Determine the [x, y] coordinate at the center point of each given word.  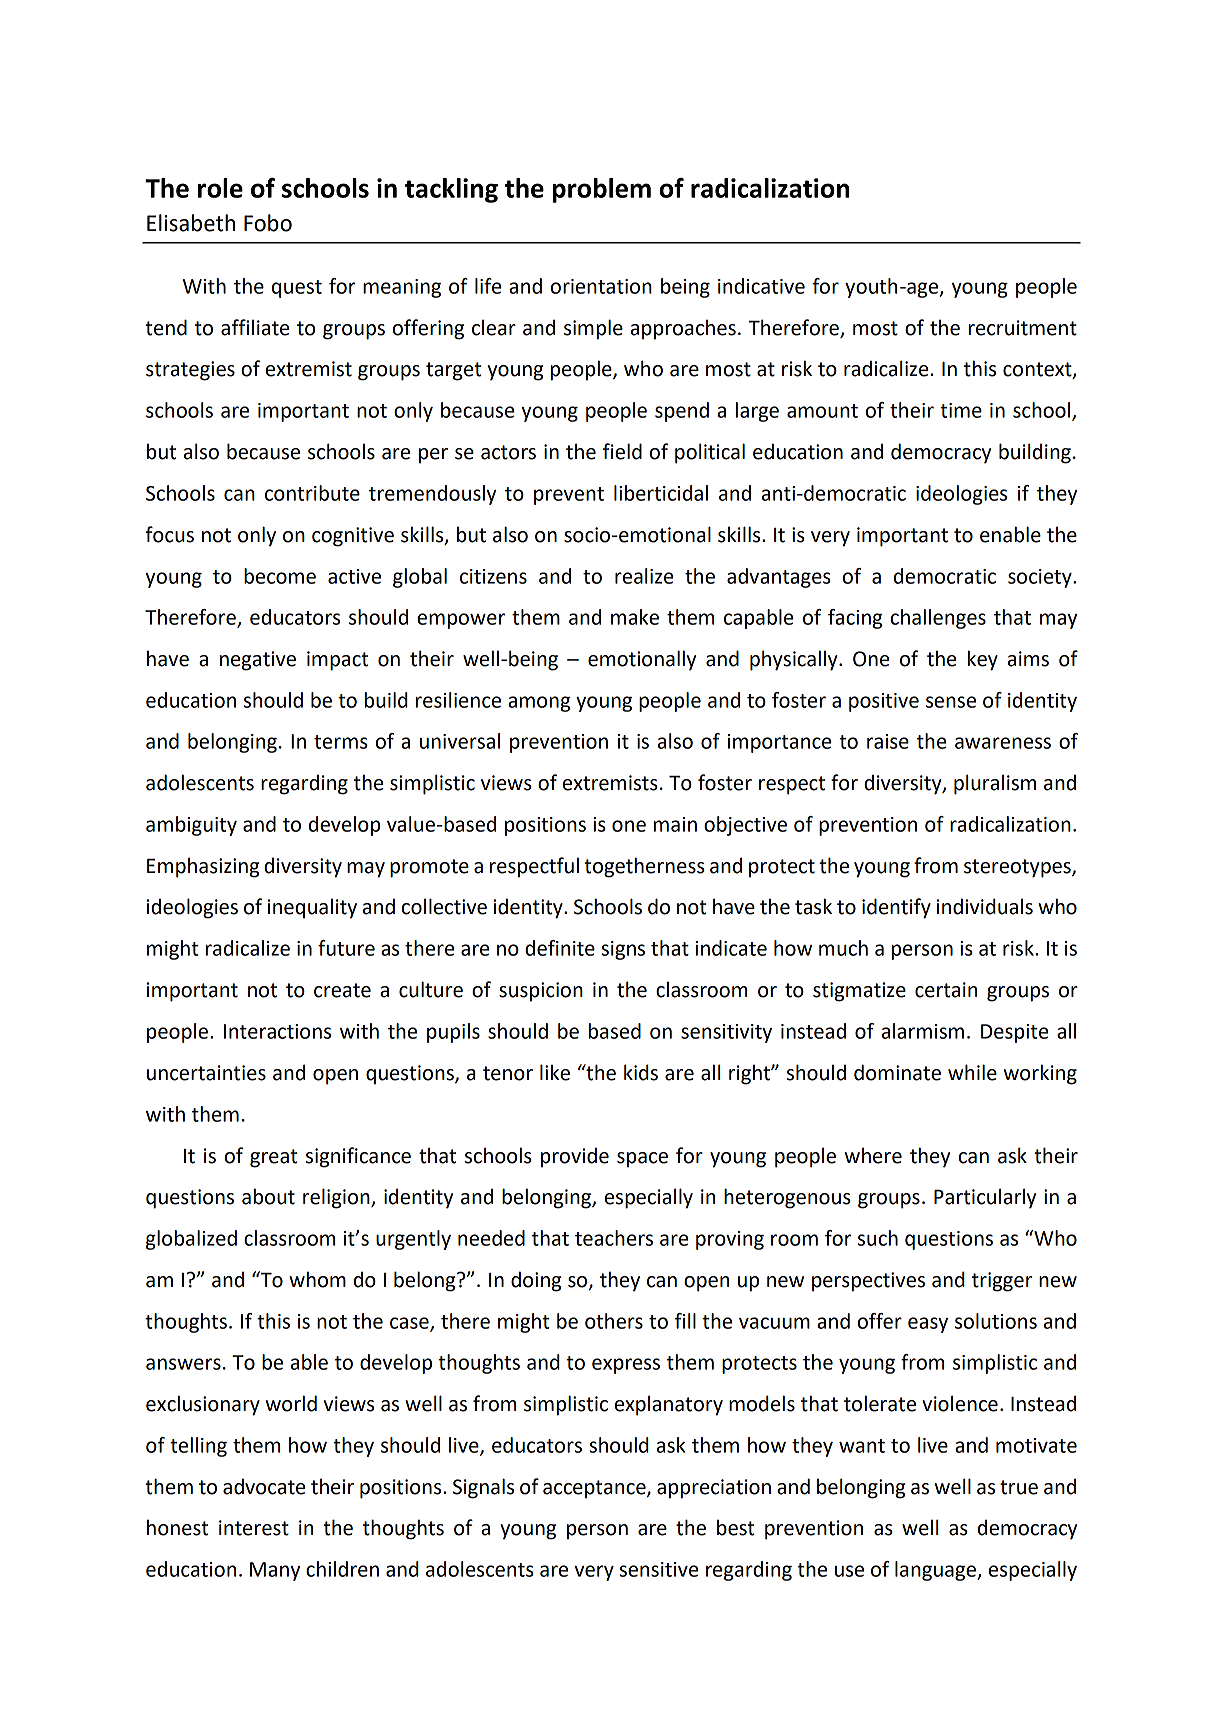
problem [602, 190]
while [972, 1072]
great [273, 1158]
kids [641, 1072]
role [220, 188]
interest [254, 1528]
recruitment [1023, 328]
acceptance [595, 1489]
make [635, 617]
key [983, 660]
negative [258, 661]
